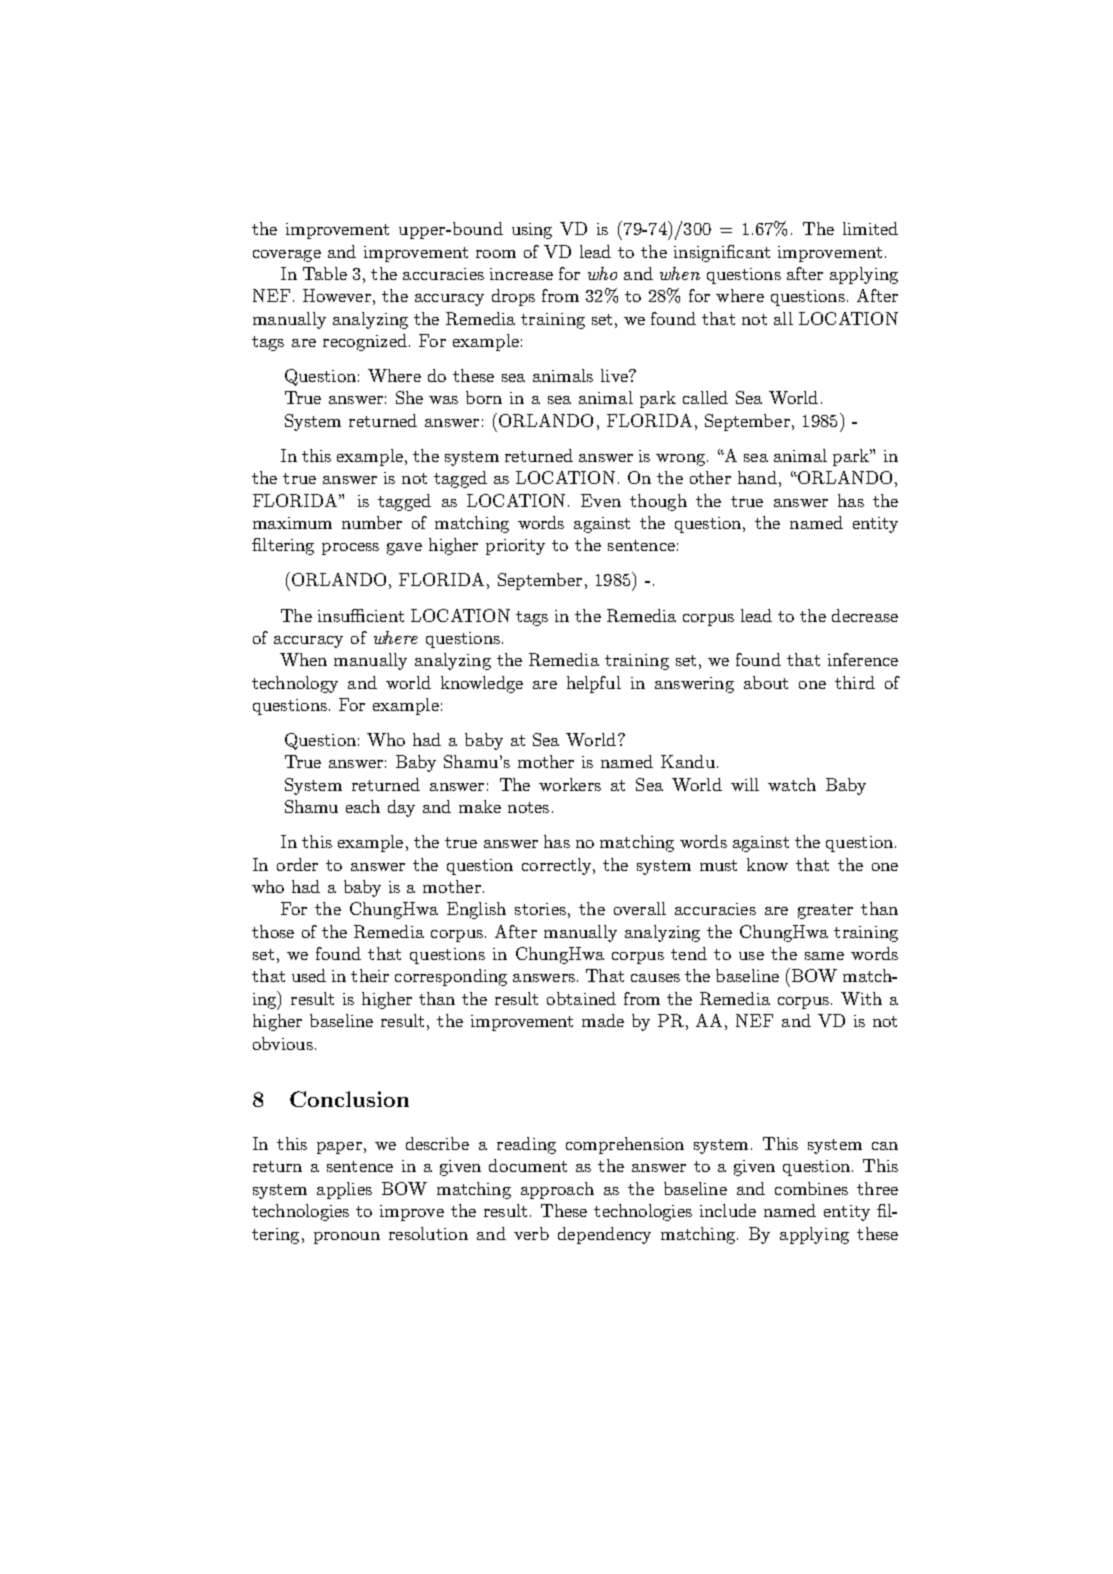 The width and height of the screenshot is (1113, 1574). Describe the element at coordinates (344, 1190) in the screenshot. I see `applies` at that location.
